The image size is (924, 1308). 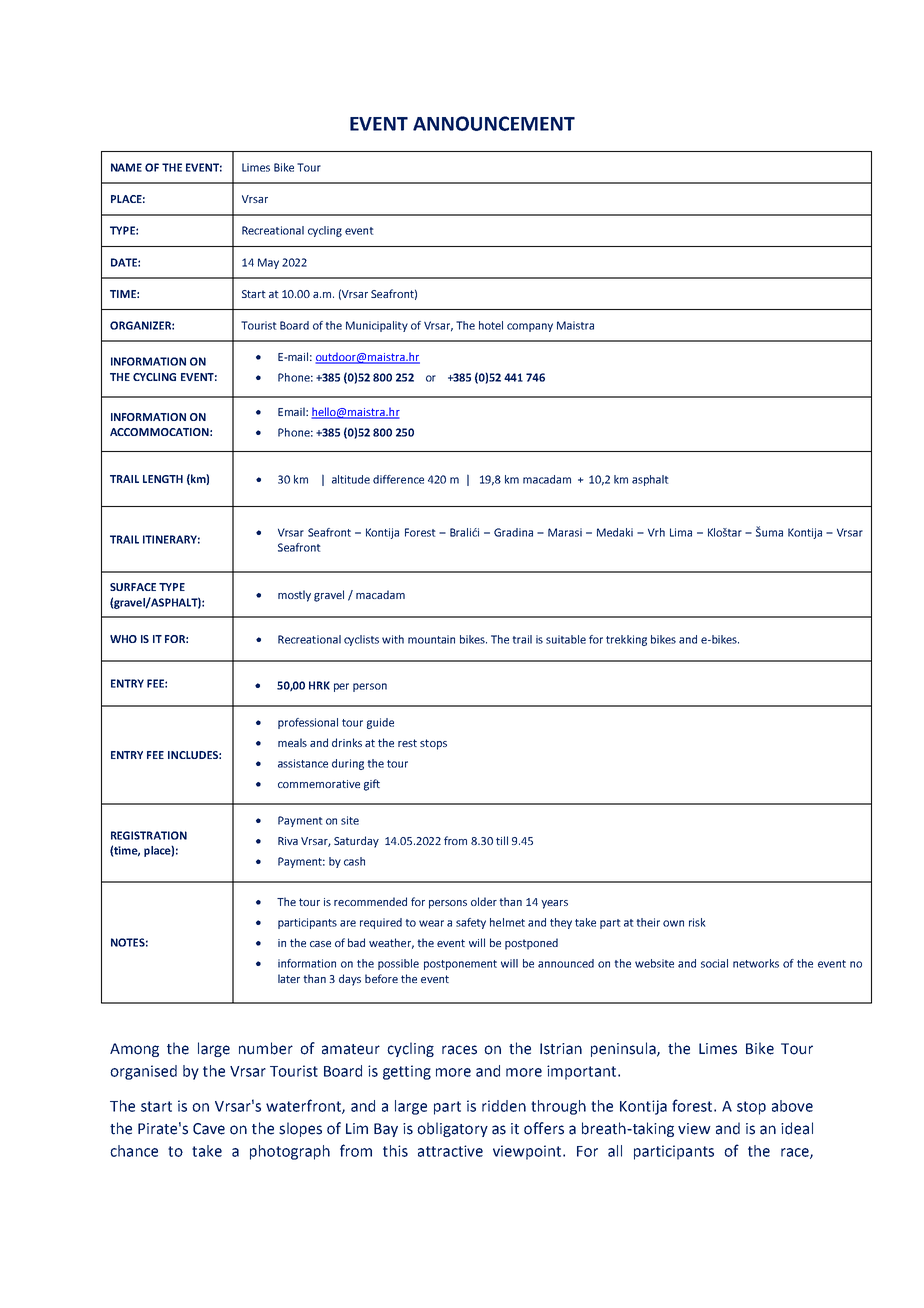 What do you see at coordinates (431, 639) in the image?
I see `mountain` at bounding box center [431, 639].
